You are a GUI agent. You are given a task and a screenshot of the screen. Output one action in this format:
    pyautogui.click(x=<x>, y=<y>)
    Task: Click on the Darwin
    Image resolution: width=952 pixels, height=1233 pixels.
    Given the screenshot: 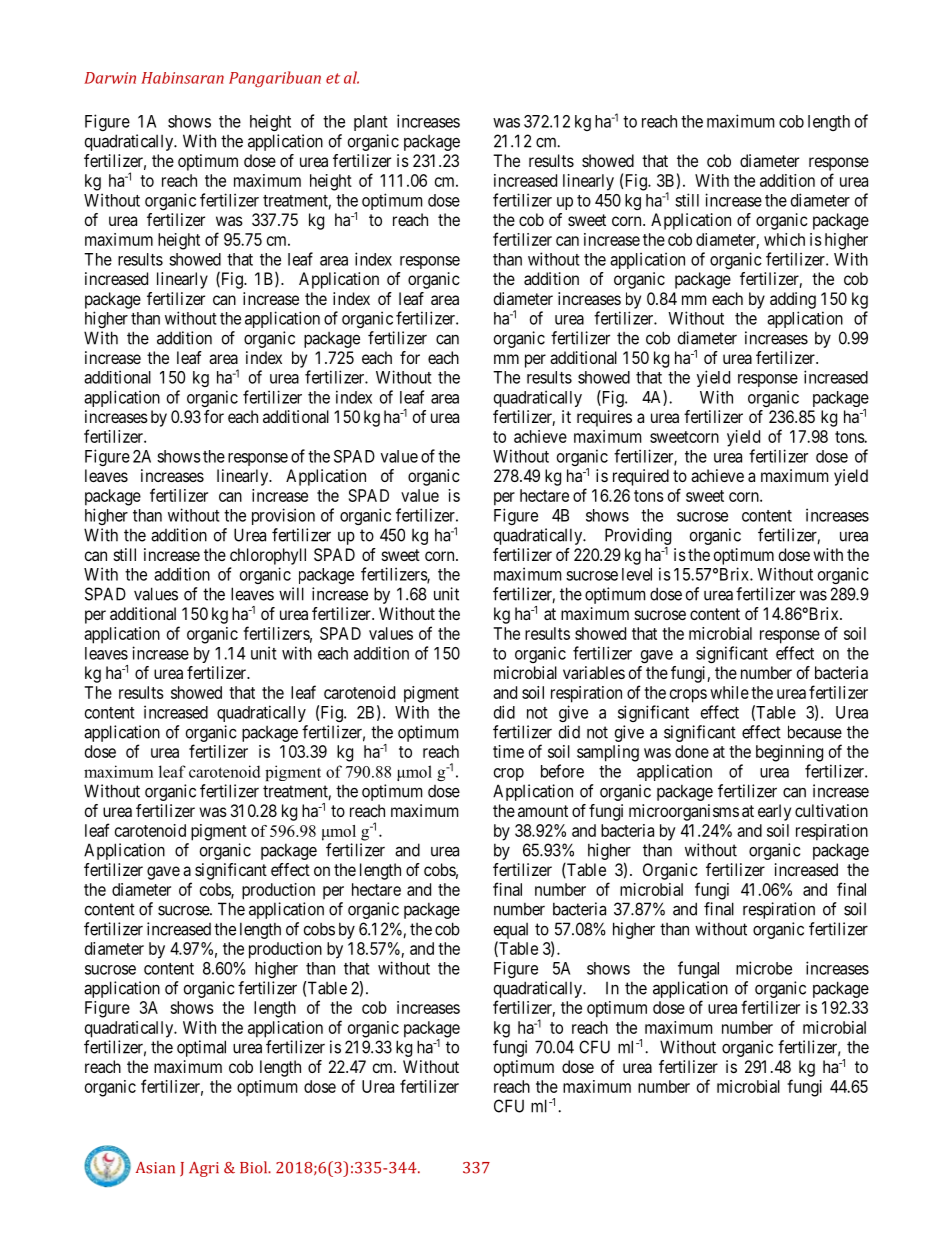 What is the action you would take?
    pyautogui.click(x=110, y=78)
